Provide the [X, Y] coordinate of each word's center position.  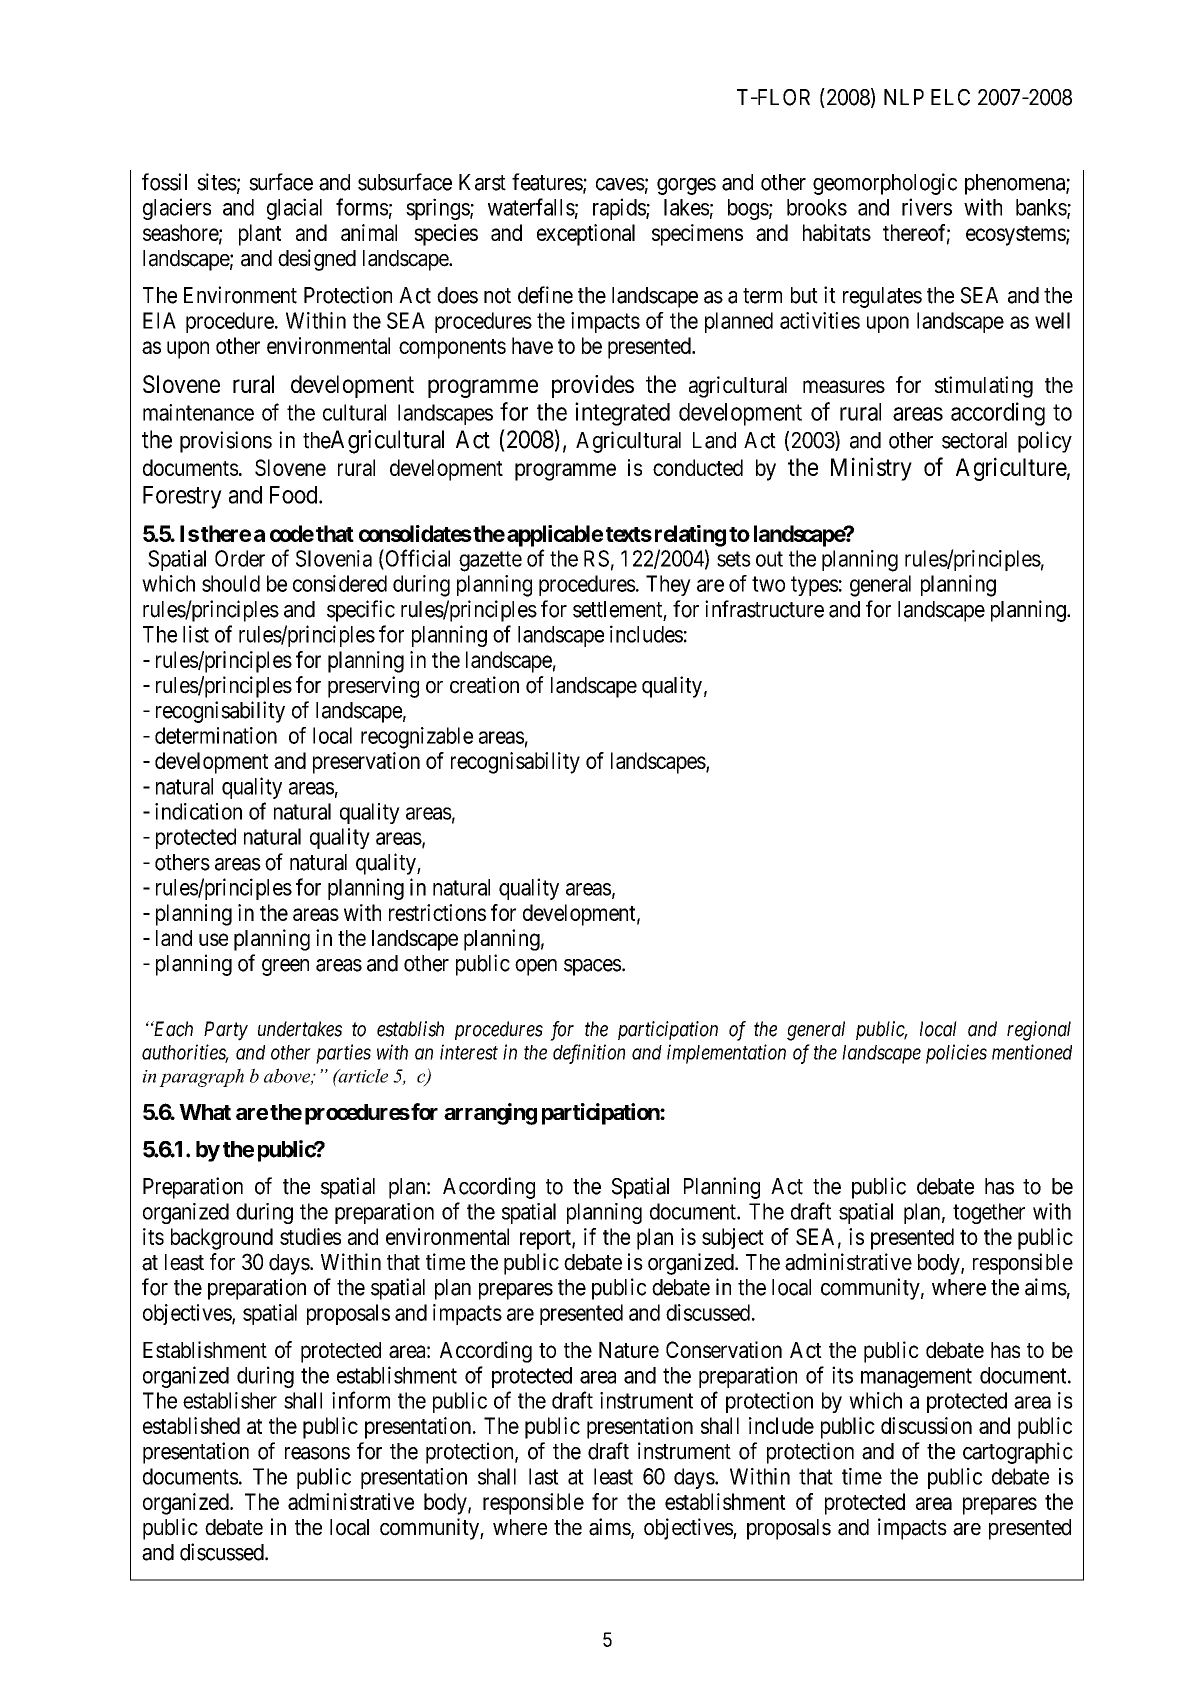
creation [484, 685]
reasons [317, 1453]
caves [620, 184]
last [544, 1476]
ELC [950, 97]
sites [217, 182]
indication [198, 811]
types [815, 586]
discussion [926, 1425]
